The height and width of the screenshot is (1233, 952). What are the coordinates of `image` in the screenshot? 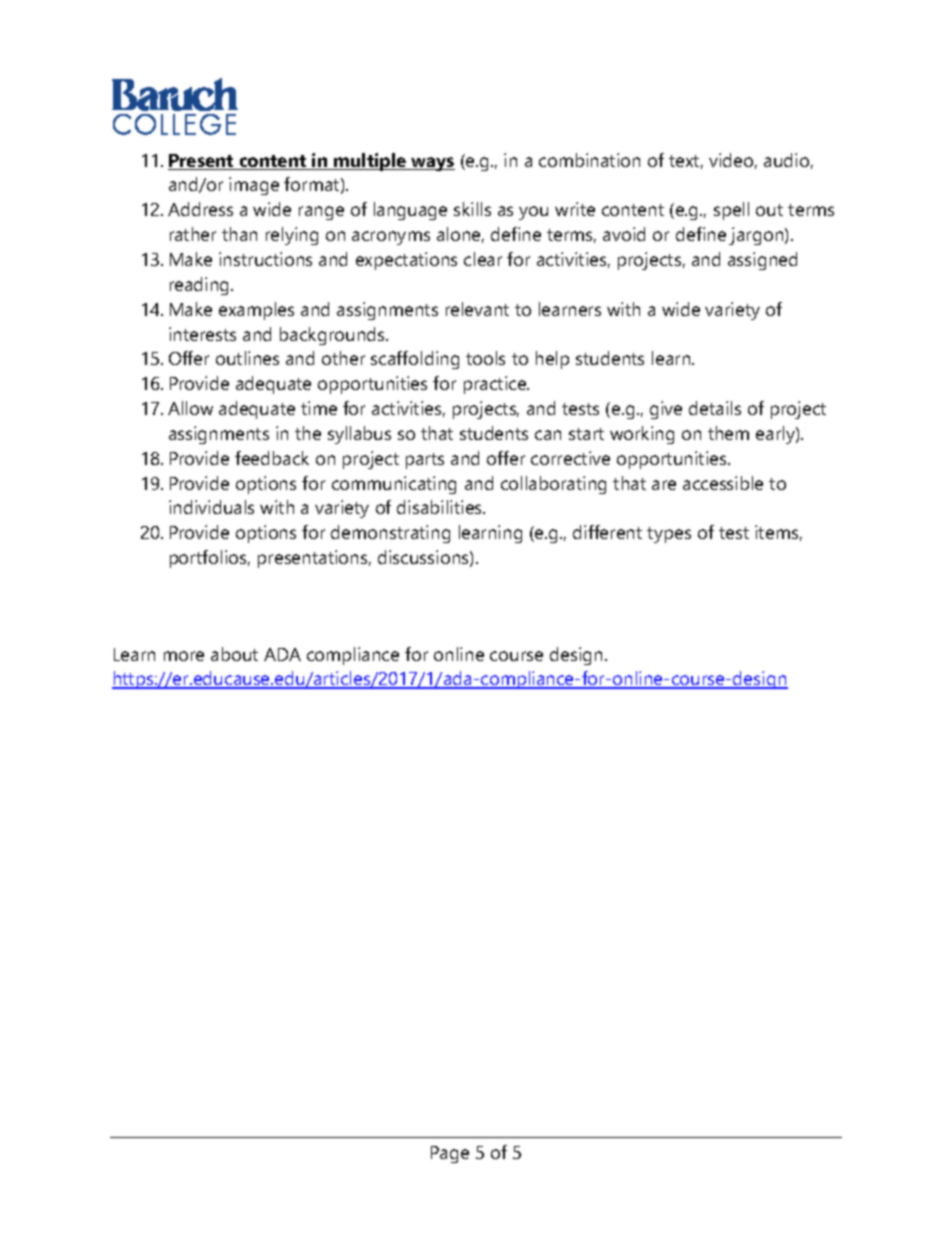 It's located at (254, 186).
